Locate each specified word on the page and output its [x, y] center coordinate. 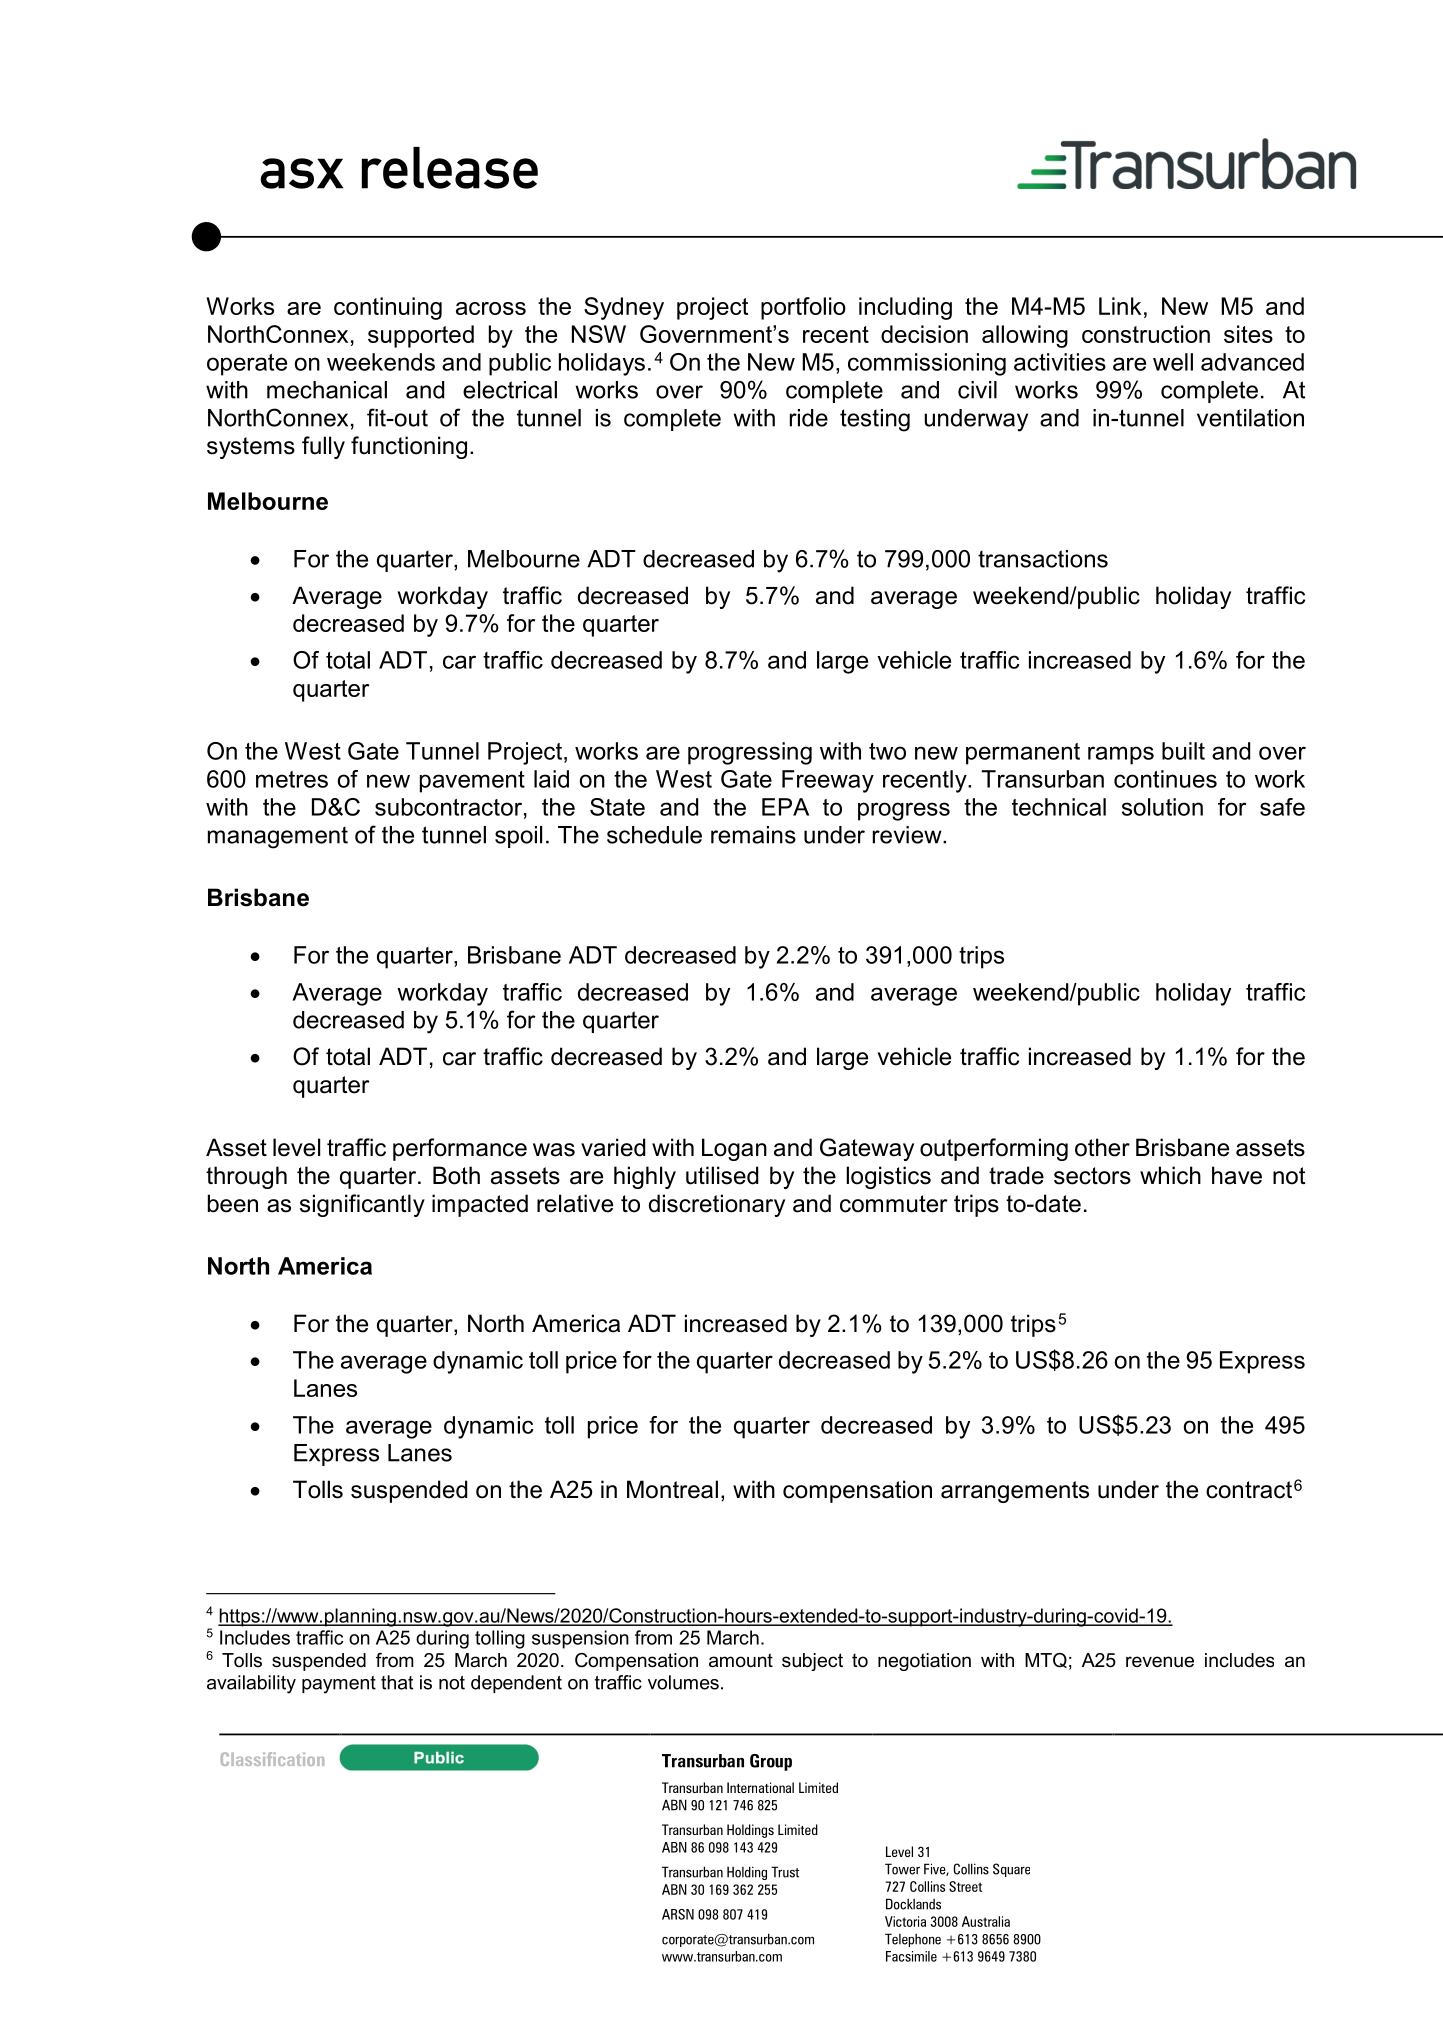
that [397, 1682]
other [1102, 1147]
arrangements [1015, 1492]
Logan [734, 1149]
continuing [388, 308]
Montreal [672, 1489]
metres [292, 779]
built [1183, 751]
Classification [272, 1759]
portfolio [803, 308]
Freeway [828, 781]
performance [460, 1149]
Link [1120, 306]
